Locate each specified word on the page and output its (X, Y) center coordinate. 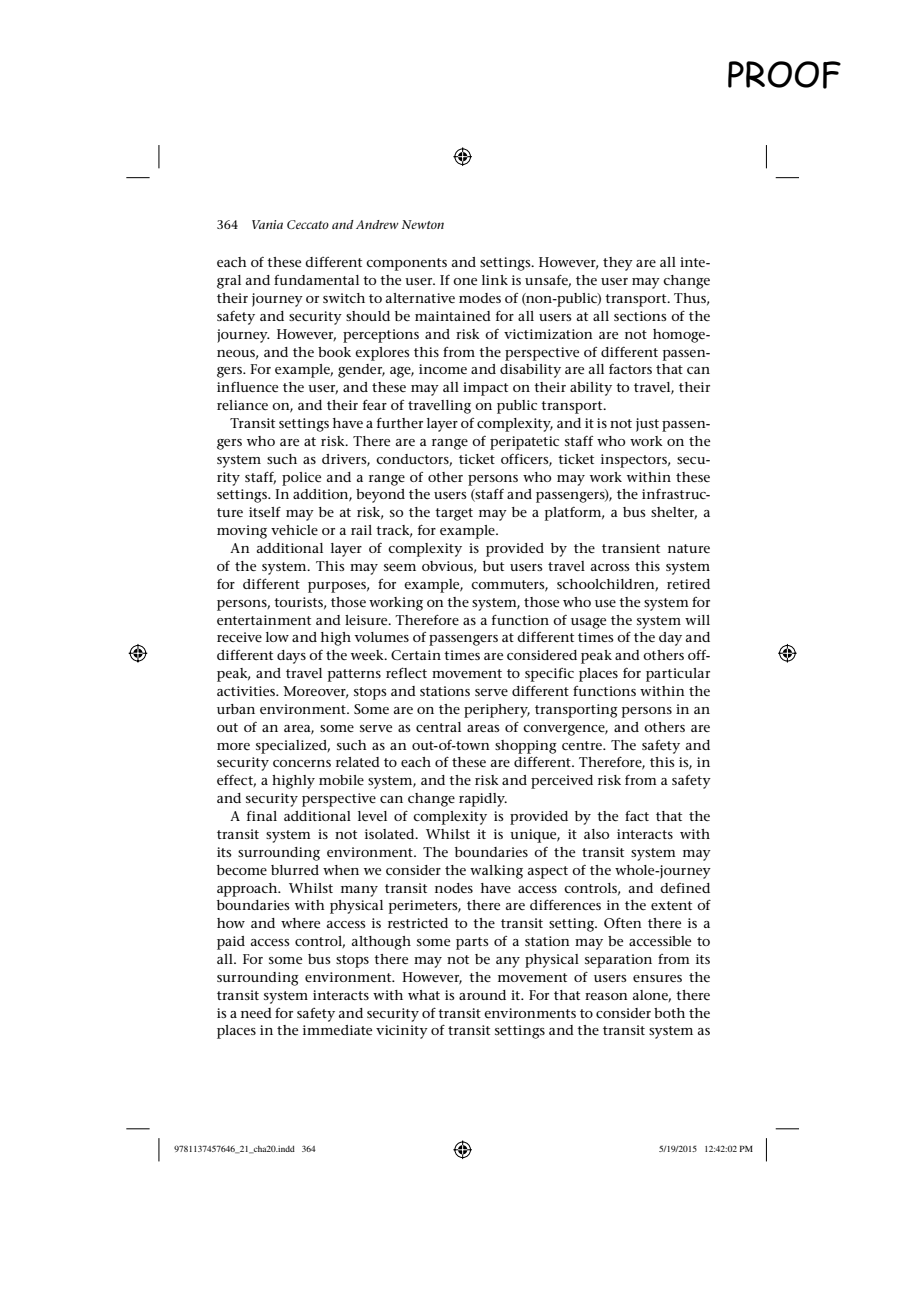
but (493, 566)
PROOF (784, 75)
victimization (548, 334)
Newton (423, 224)
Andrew (377, 224)
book (334, 352)
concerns (302, 763)
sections (640, 316)
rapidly (483, 800)
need (256, 1013)
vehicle (294, 530)
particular (678, 675)
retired (688, 584)
